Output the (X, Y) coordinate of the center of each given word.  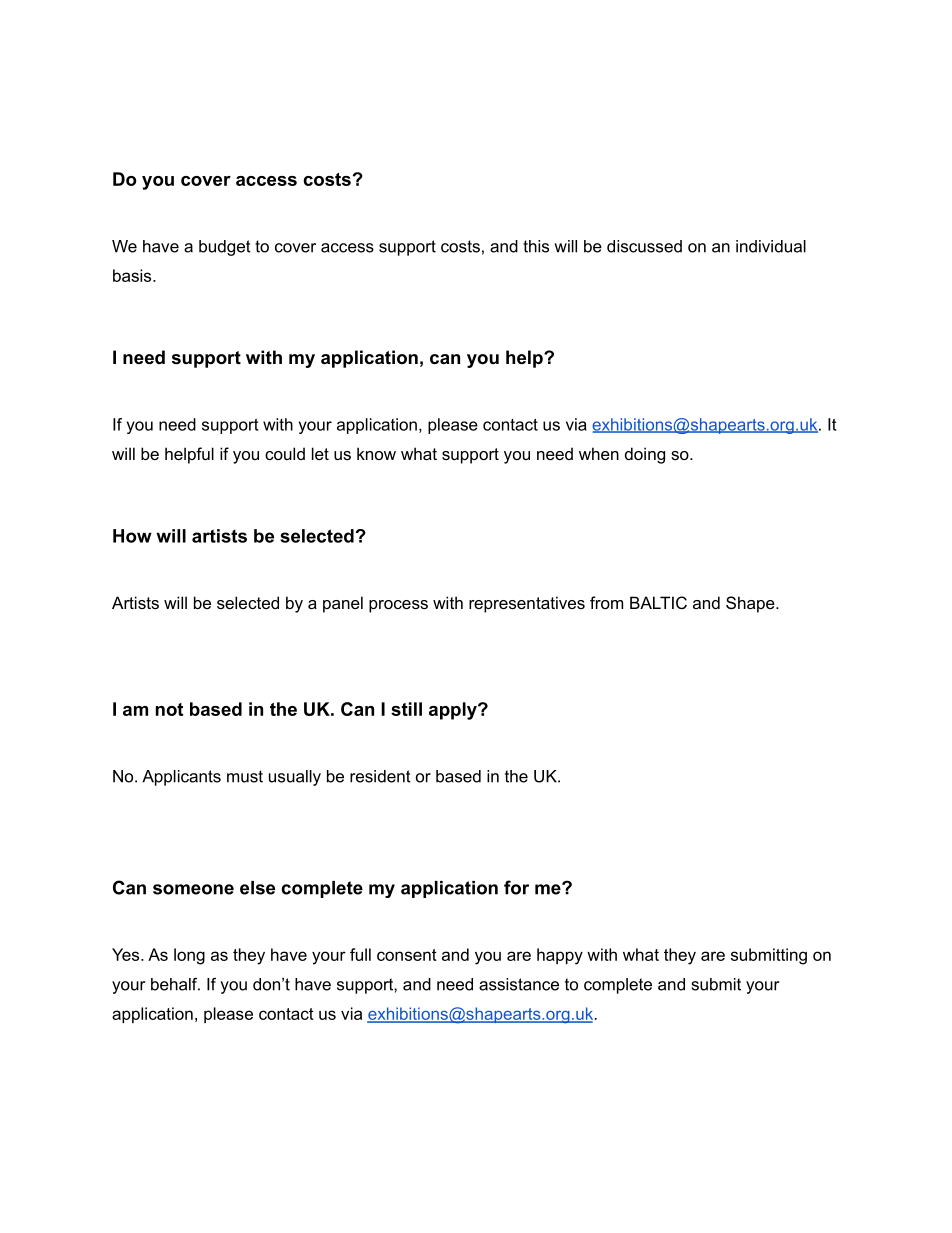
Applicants (181, 778)
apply (454, 711)
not (169, 709)
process (398, 606)
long (189, 956)
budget (225, 248)
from (606, 602)
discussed (644, 246)
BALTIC (658, 602)
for (516, 887)
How (132, 536)
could (285, 453)
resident (380, 776)
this (536, 246)
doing (645, 455)
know (376, 453)
